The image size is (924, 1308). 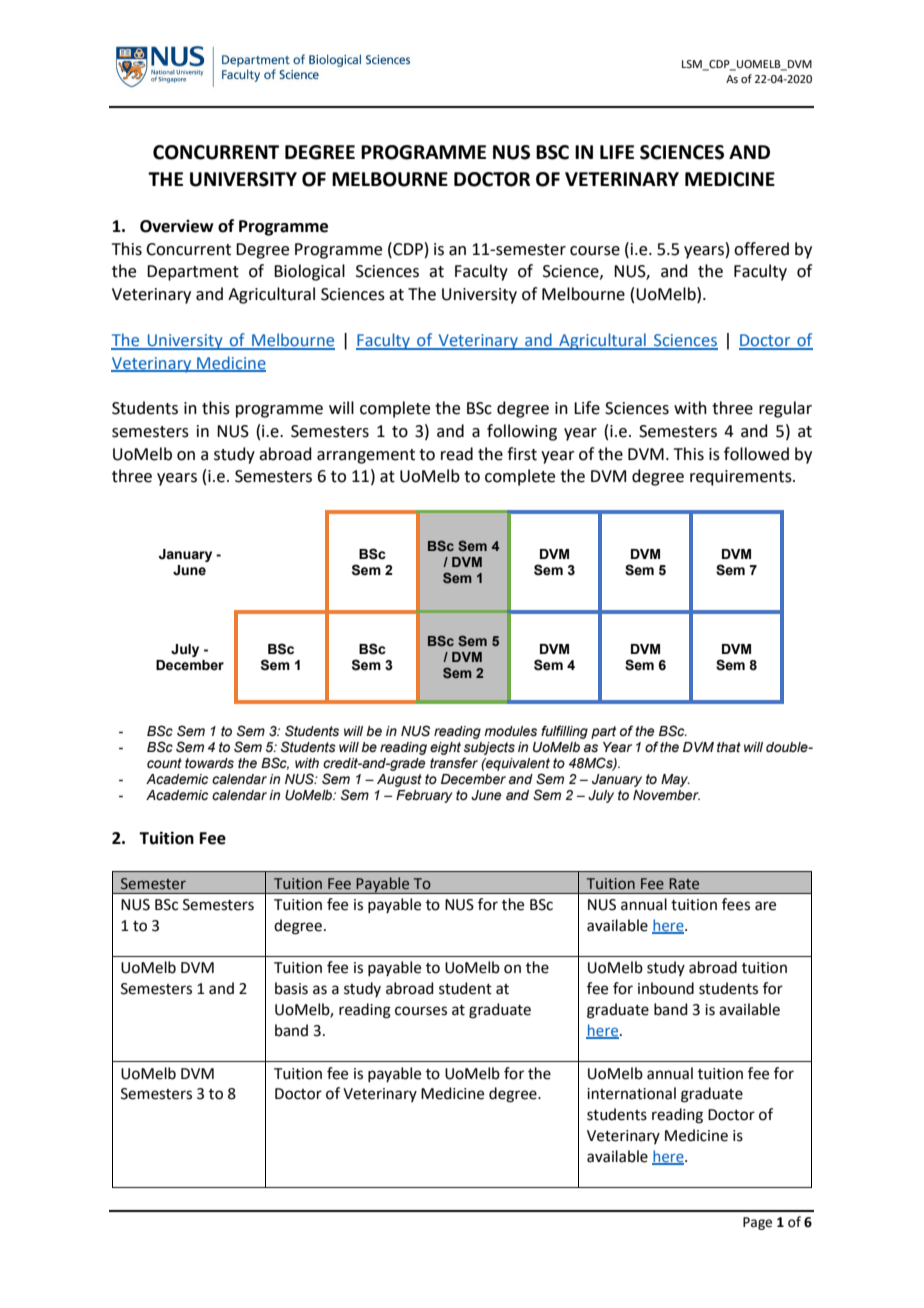 What do you see at coordinates (666, 988) in the screenshot?
I see `inbound` at bounding box center [666, 988].
